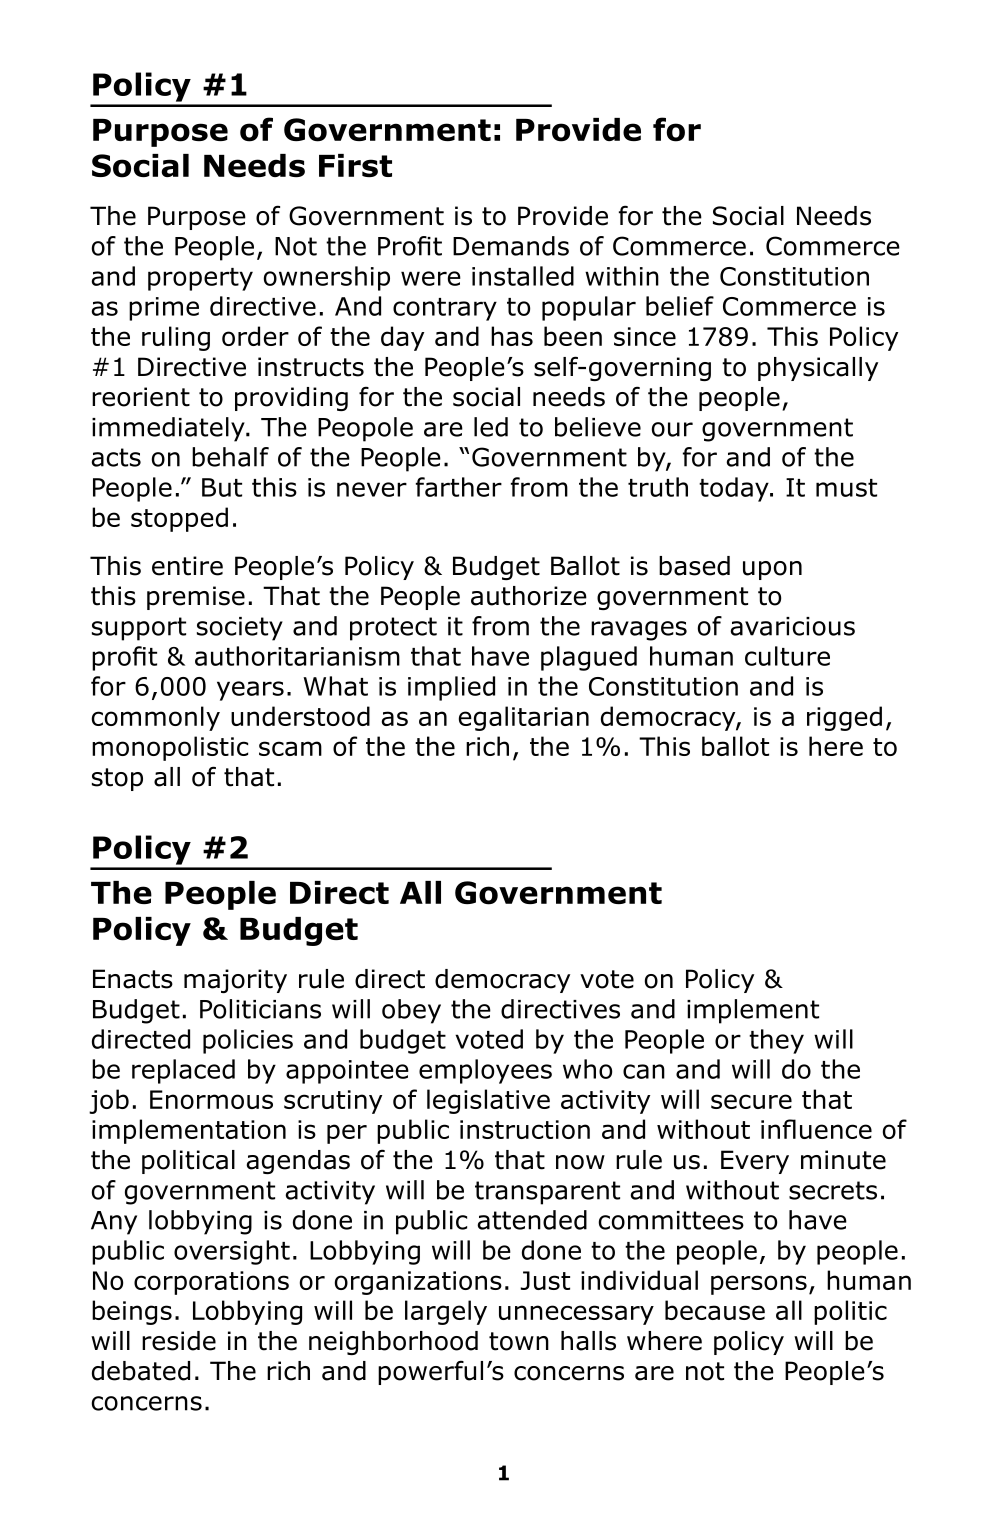 The image size is (995, 1538). Describe the element at coordinates (446, 1312) in the screenshot. I see `largely` at that location.
